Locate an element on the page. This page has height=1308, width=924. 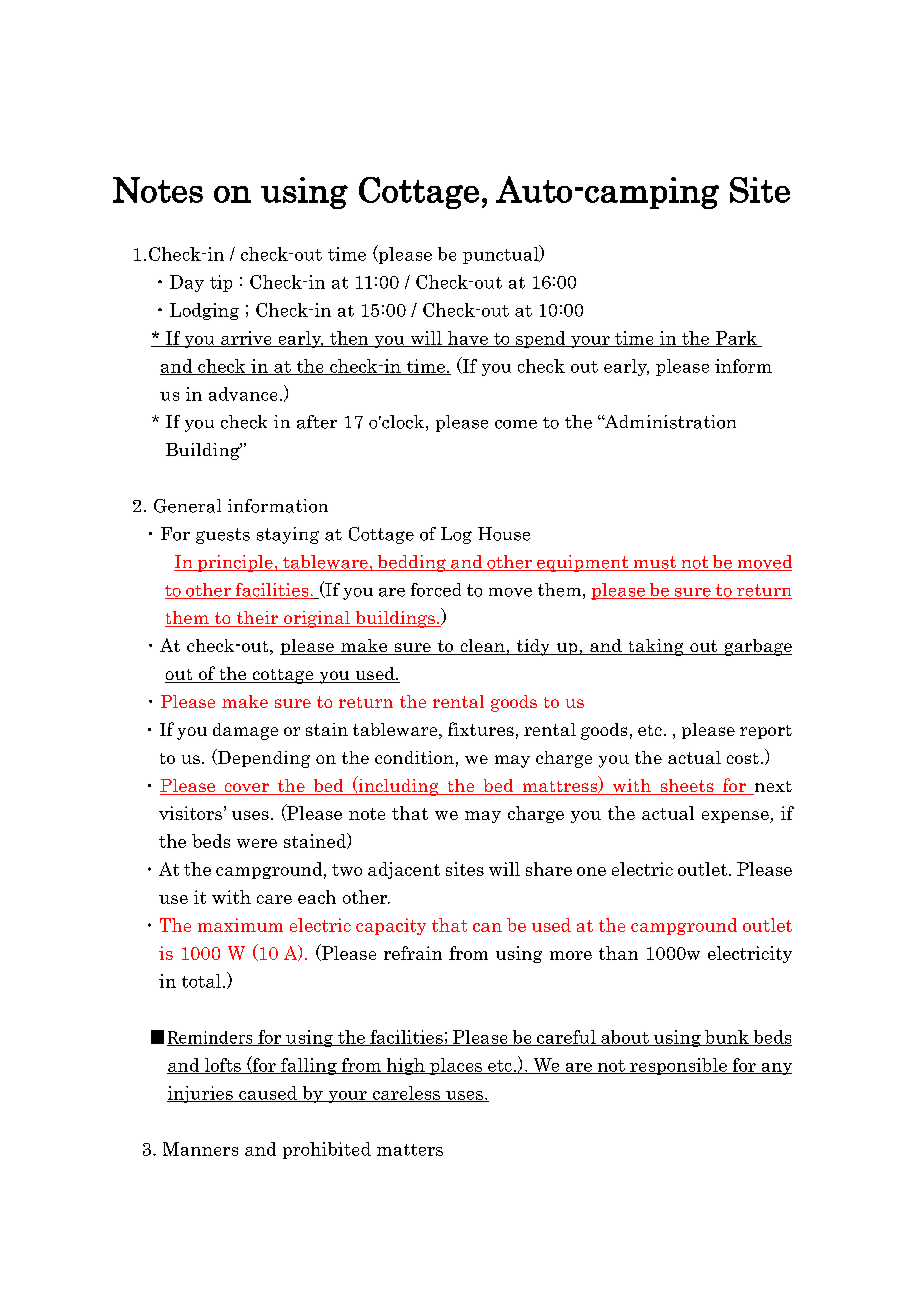
Log is located at coordinates (456, 535).
